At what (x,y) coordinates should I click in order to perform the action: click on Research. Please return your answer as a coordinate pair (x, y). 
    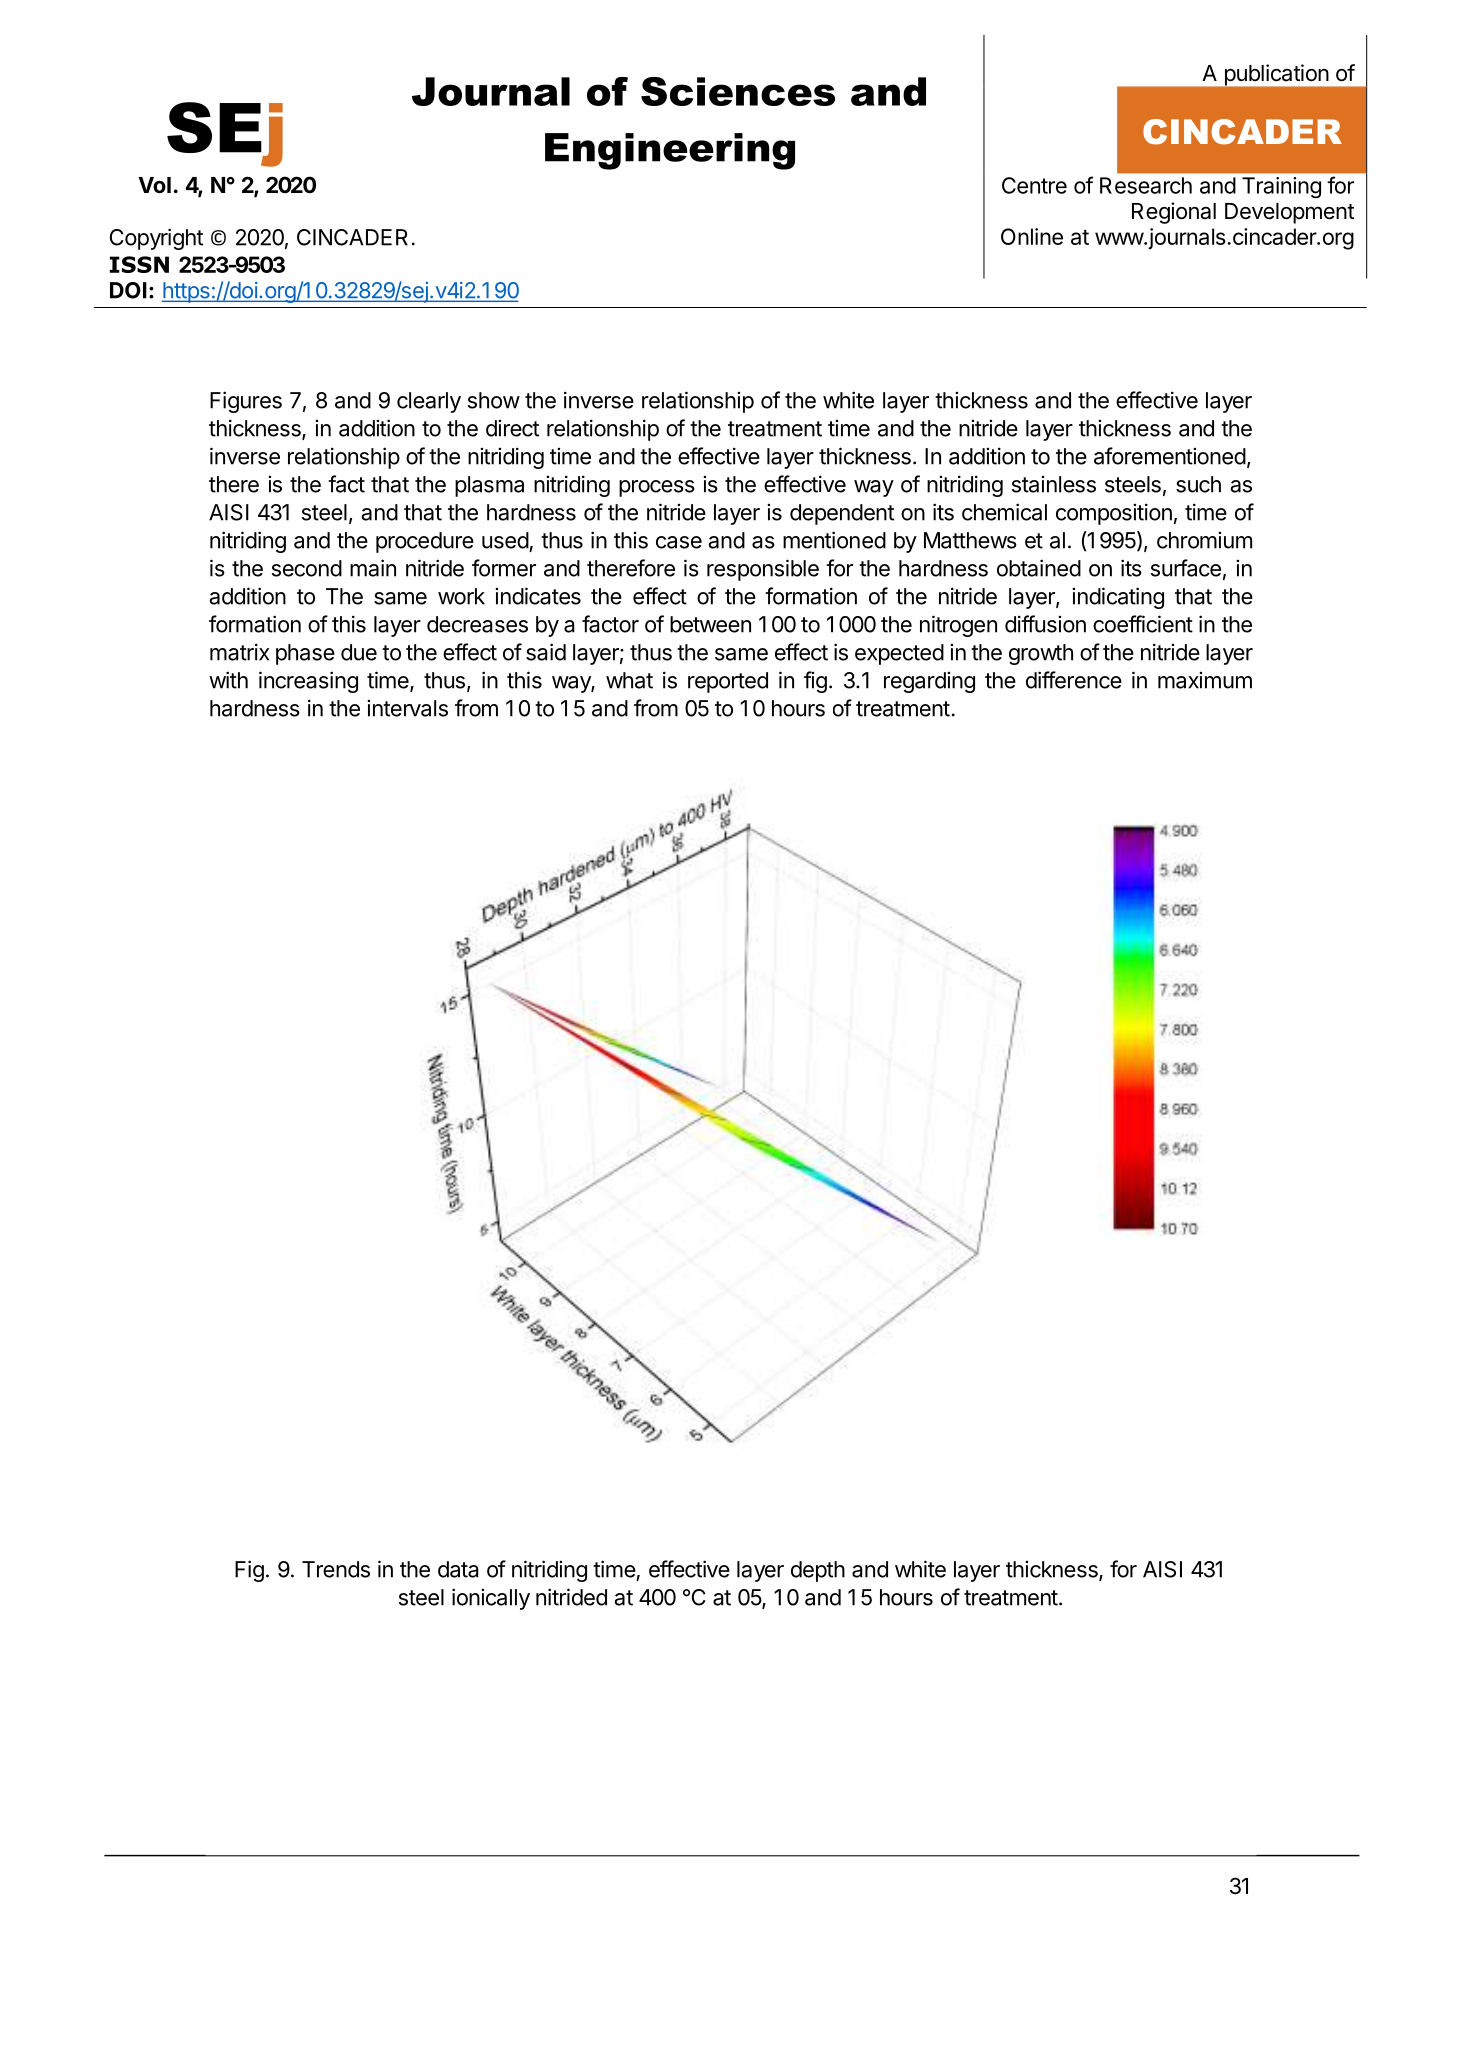
    Looking at the image, I should click on (1146, 185).
